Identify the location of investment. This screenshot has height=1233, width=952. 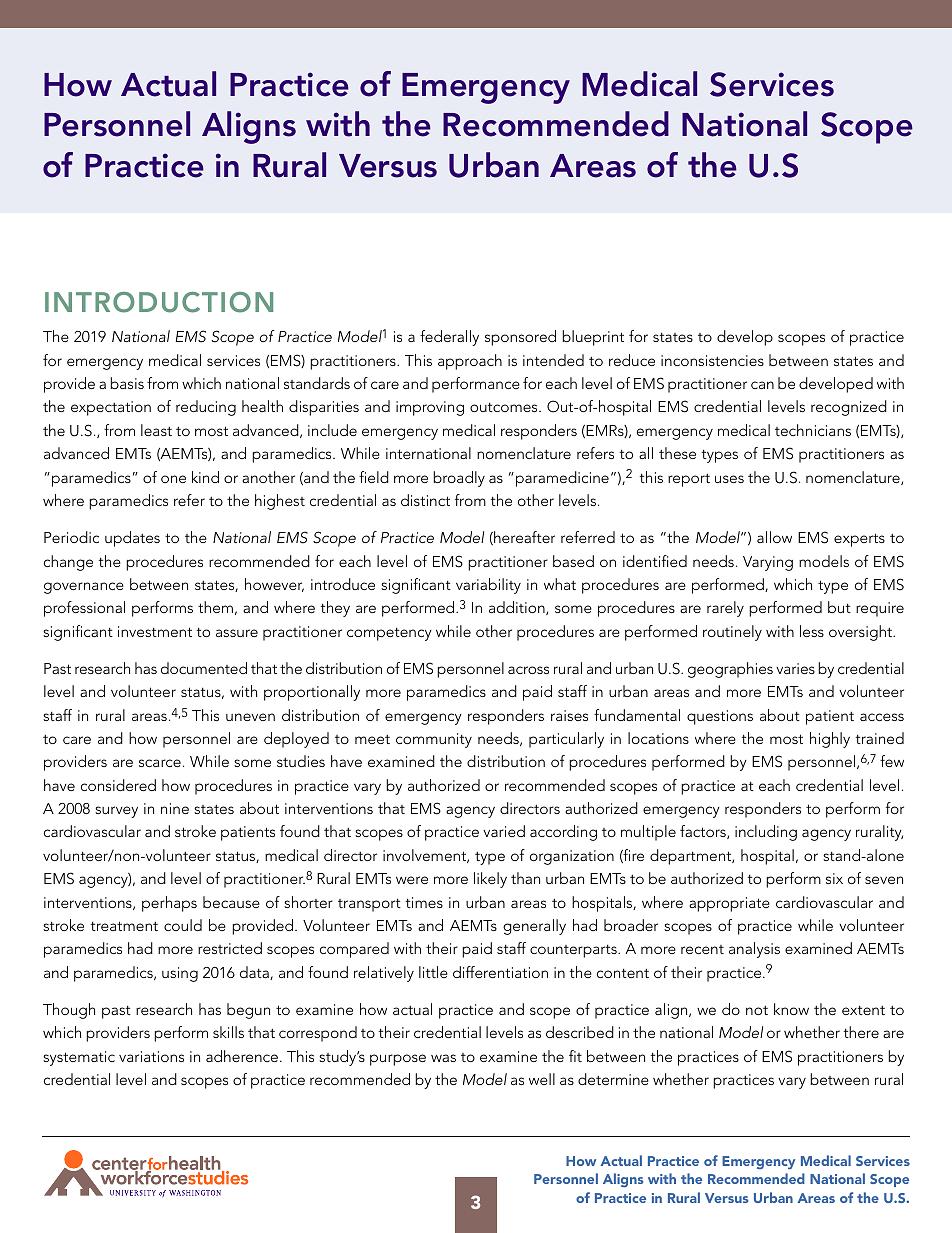
(155, 631).
